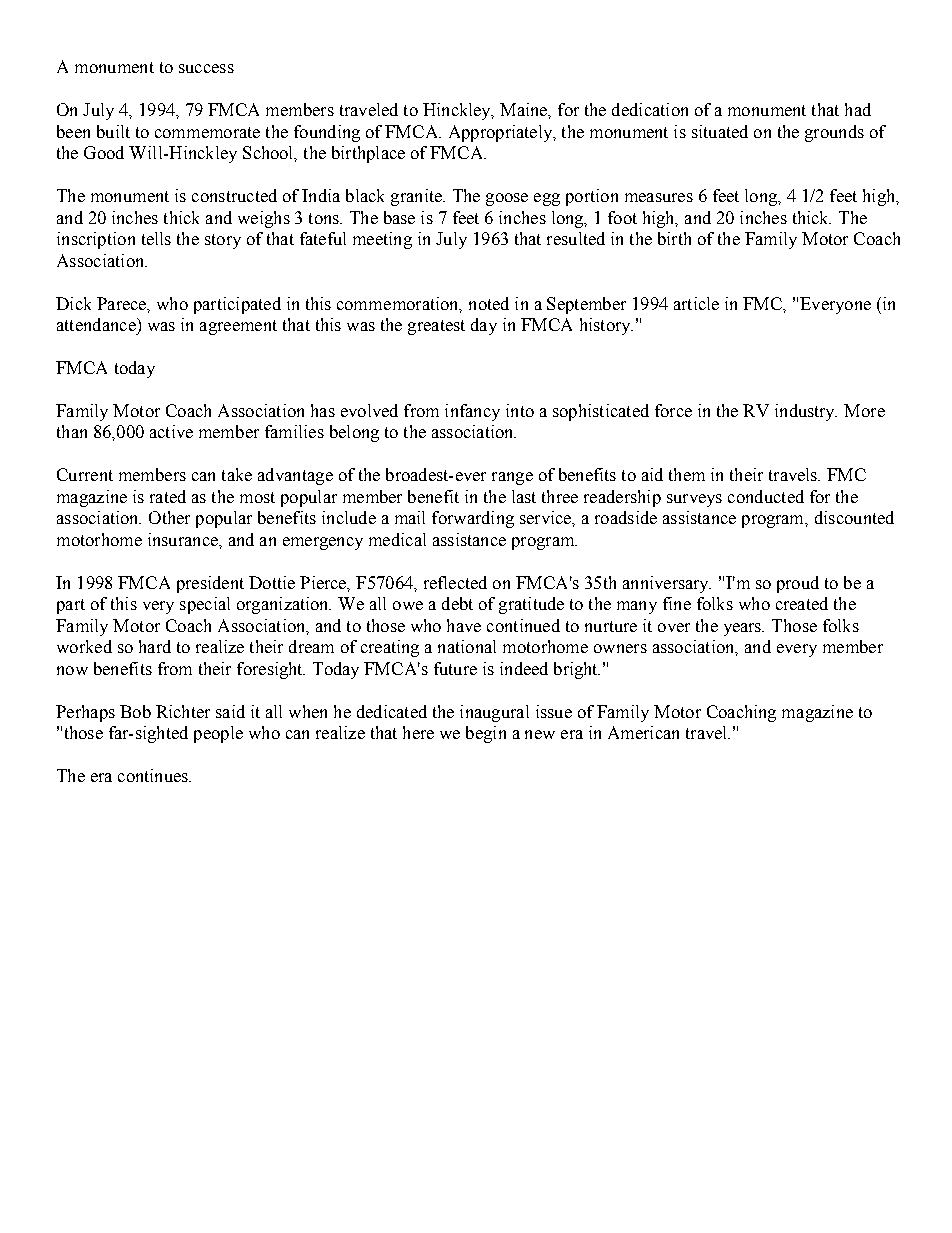  I want to click on noted, so click(489, 303).
